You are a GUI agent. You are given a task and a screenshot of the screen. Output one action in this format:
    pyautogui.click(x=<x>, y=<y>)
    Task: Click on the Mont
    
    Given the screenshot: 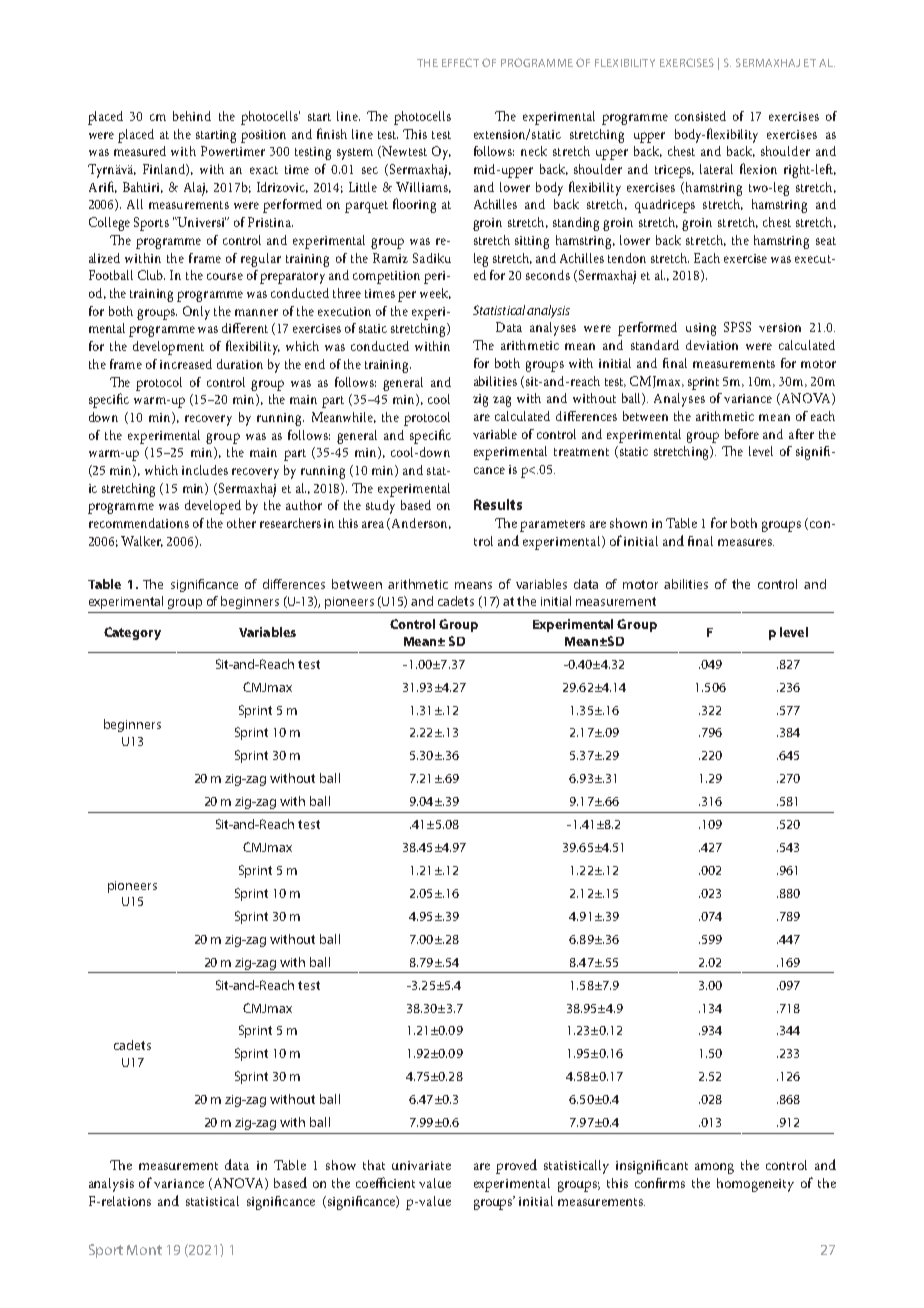 What is the action you would take?
    pyautogui.click(x=144, y=1250)
